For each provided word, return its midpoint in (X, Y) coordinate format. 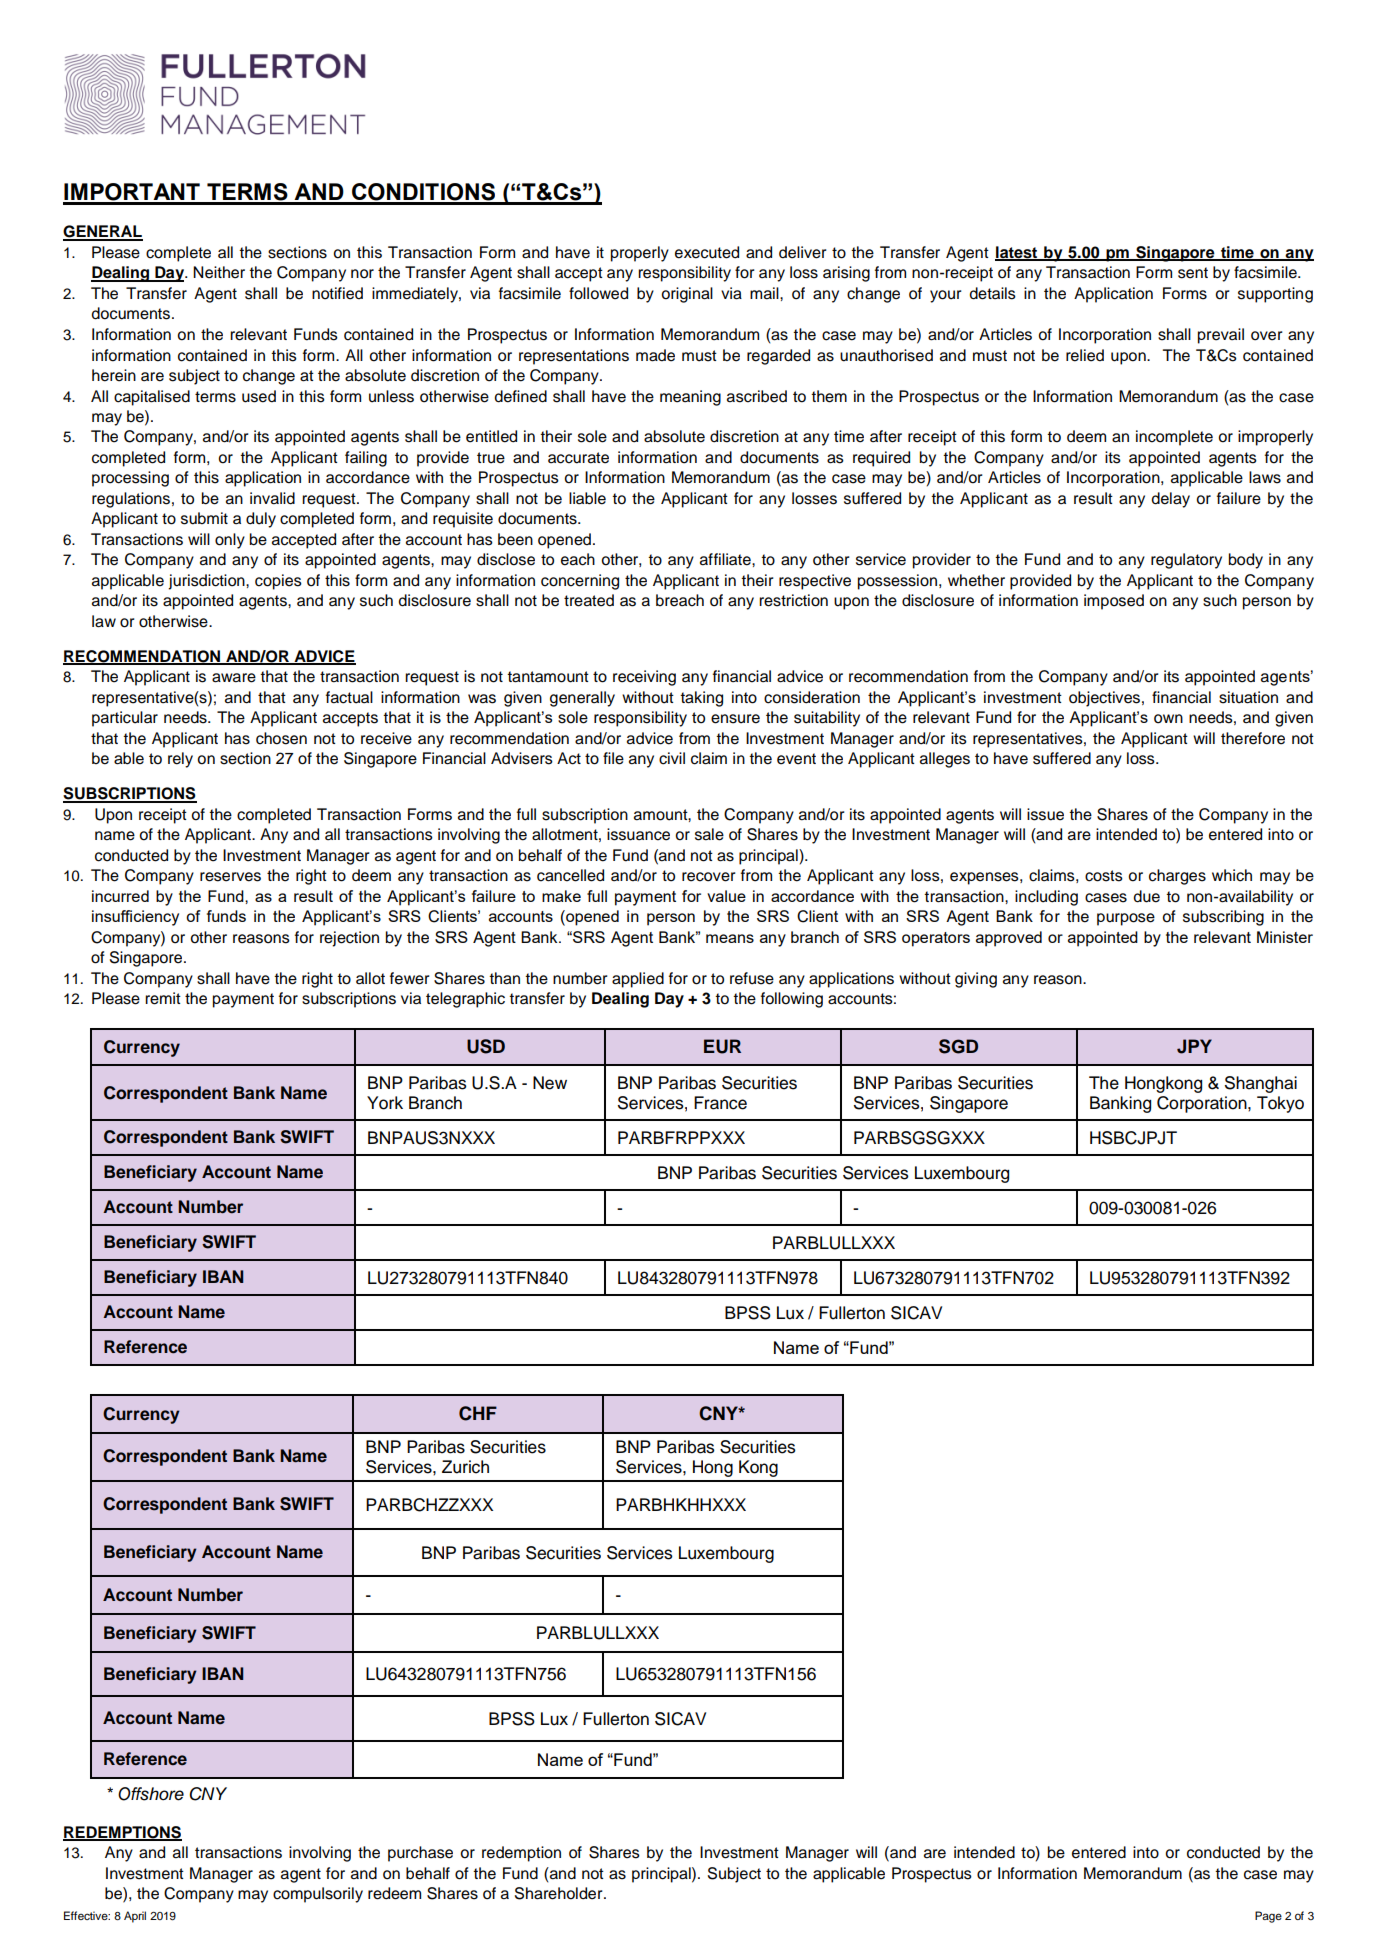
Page (1268, 1917)
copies (278, 582)
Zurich (465, 1467)
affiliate (726, 559)
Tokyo (1280, 1104)
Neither (219, 272)
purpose (1126, 919)
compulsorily (318, 1895)
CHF (478, 1413)
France (720, 1103)
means (730, 938)
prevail (1221, 336)
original (687, 295)
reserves (230, 877)
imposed (1114, 602)
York (385, 1103)
